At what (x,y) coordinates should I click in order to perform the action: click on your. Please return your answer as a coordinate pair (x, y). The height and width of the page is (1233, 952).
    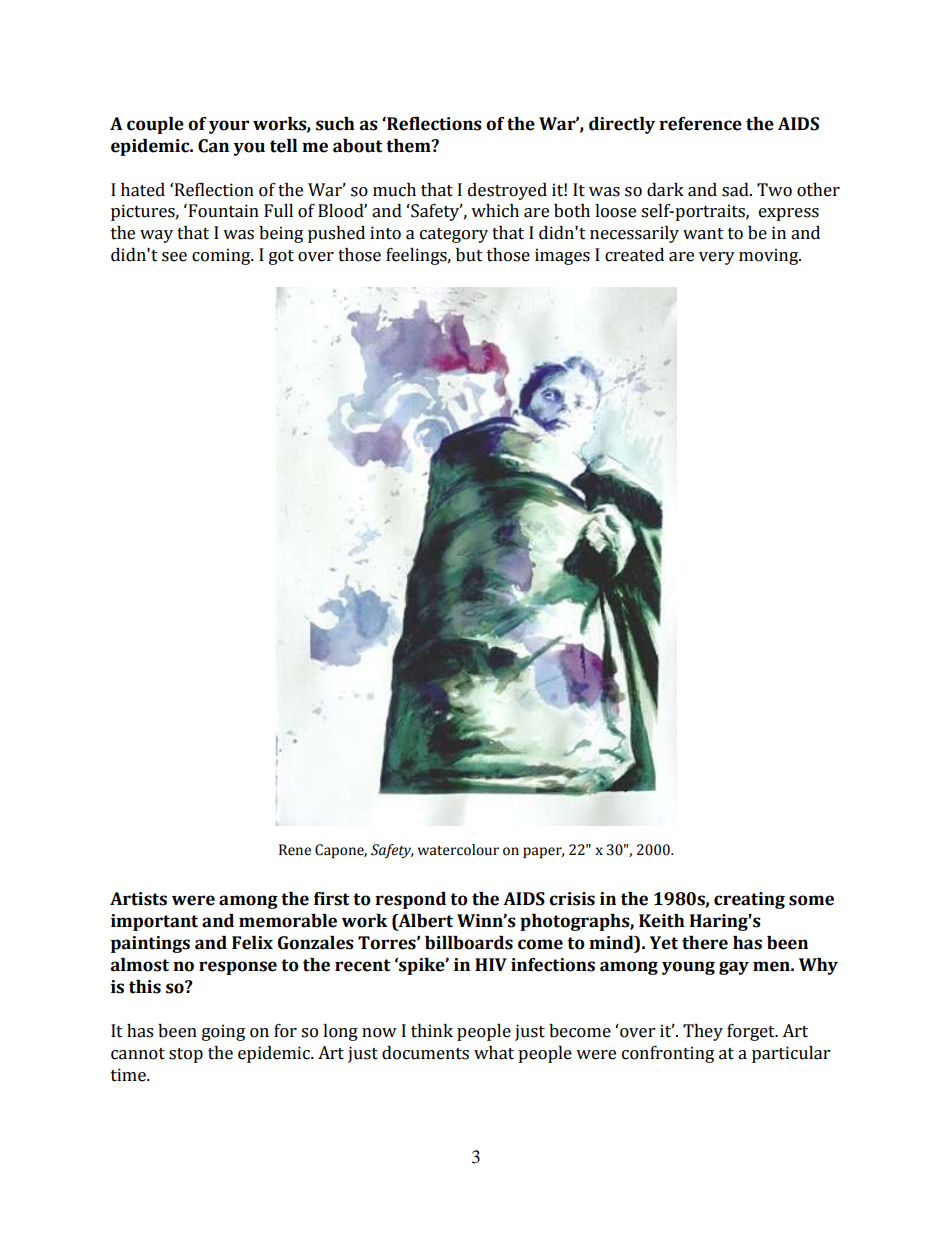
    Looking at the image, I should click on (229, 127).
